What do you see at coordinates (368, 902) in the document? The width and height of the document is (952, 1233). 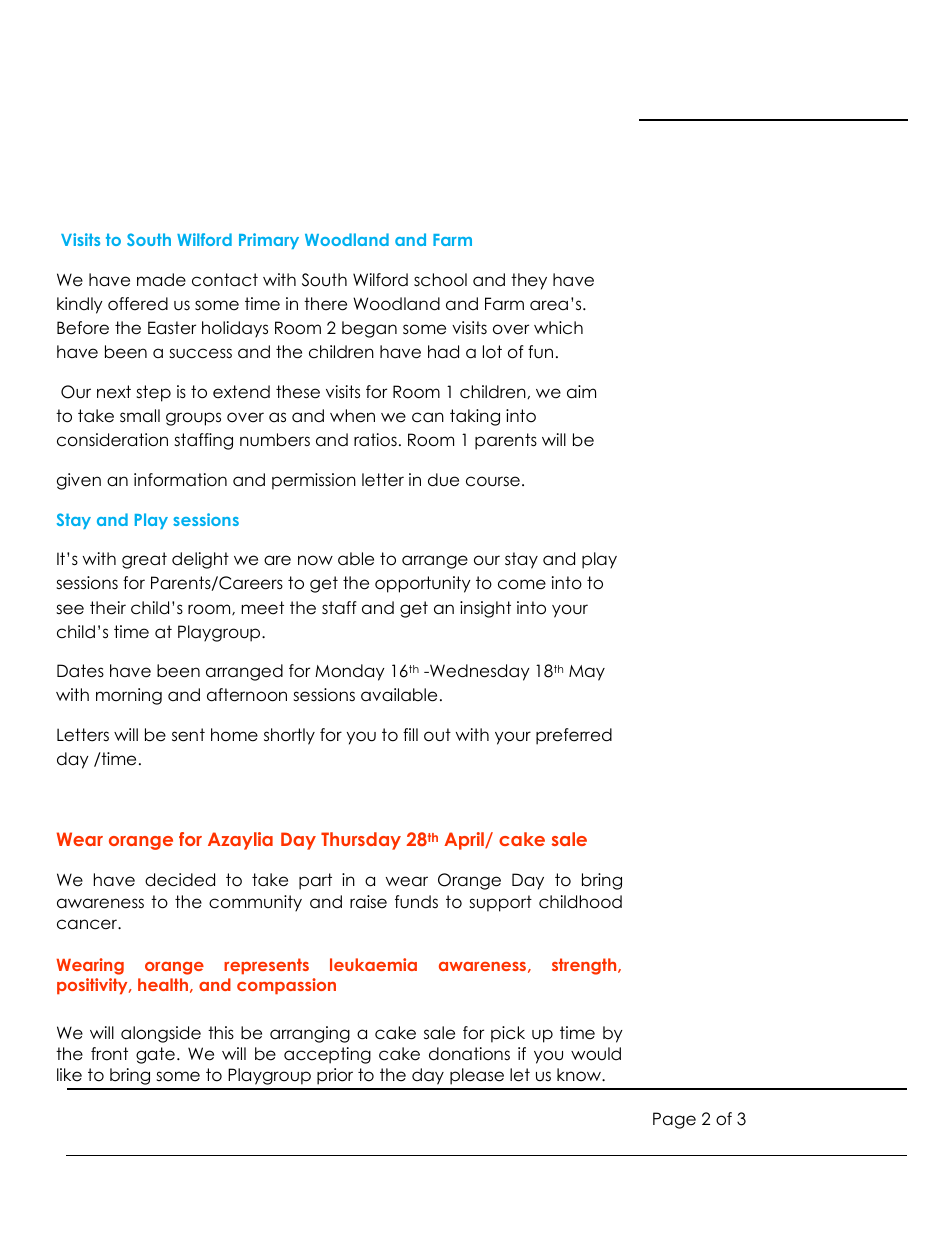 I see `raise` at bounding box center [368, 902].
